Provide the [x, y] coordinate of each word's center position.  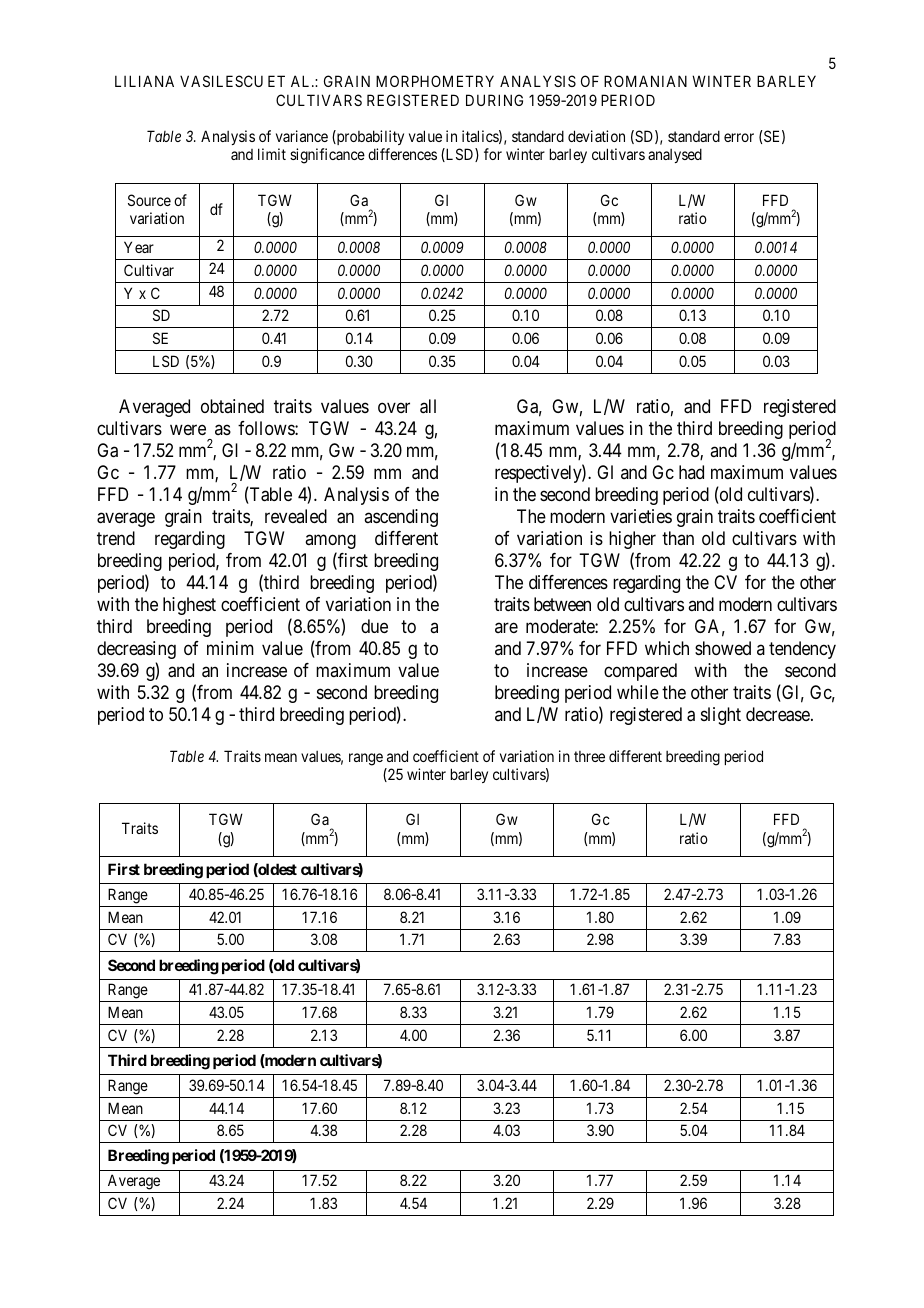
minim [230, 648]
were [188, 429]
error [739, 137]
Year [139, 247]
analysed [675, 155]
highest [189, 606]
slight [721, 716]
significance [327, 156]
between [562, 604]
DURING [494, 100]
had [691, 472]
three [589, 756]
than [678, 538]
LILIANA [144, 81]
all [428, 406]
